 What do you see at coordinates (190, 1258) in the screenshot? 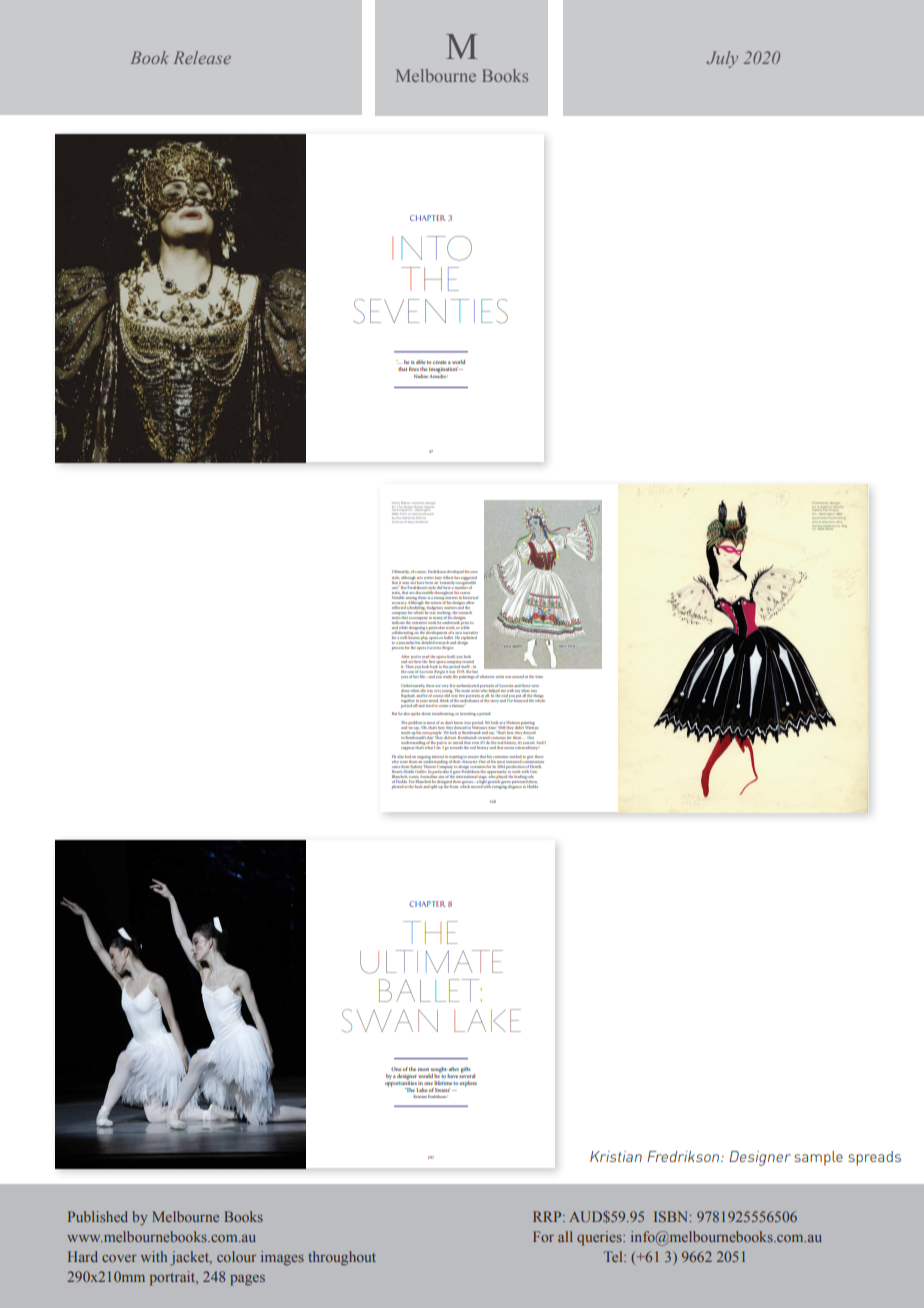
I see `jacket` at bounding box center [190, 1258].
